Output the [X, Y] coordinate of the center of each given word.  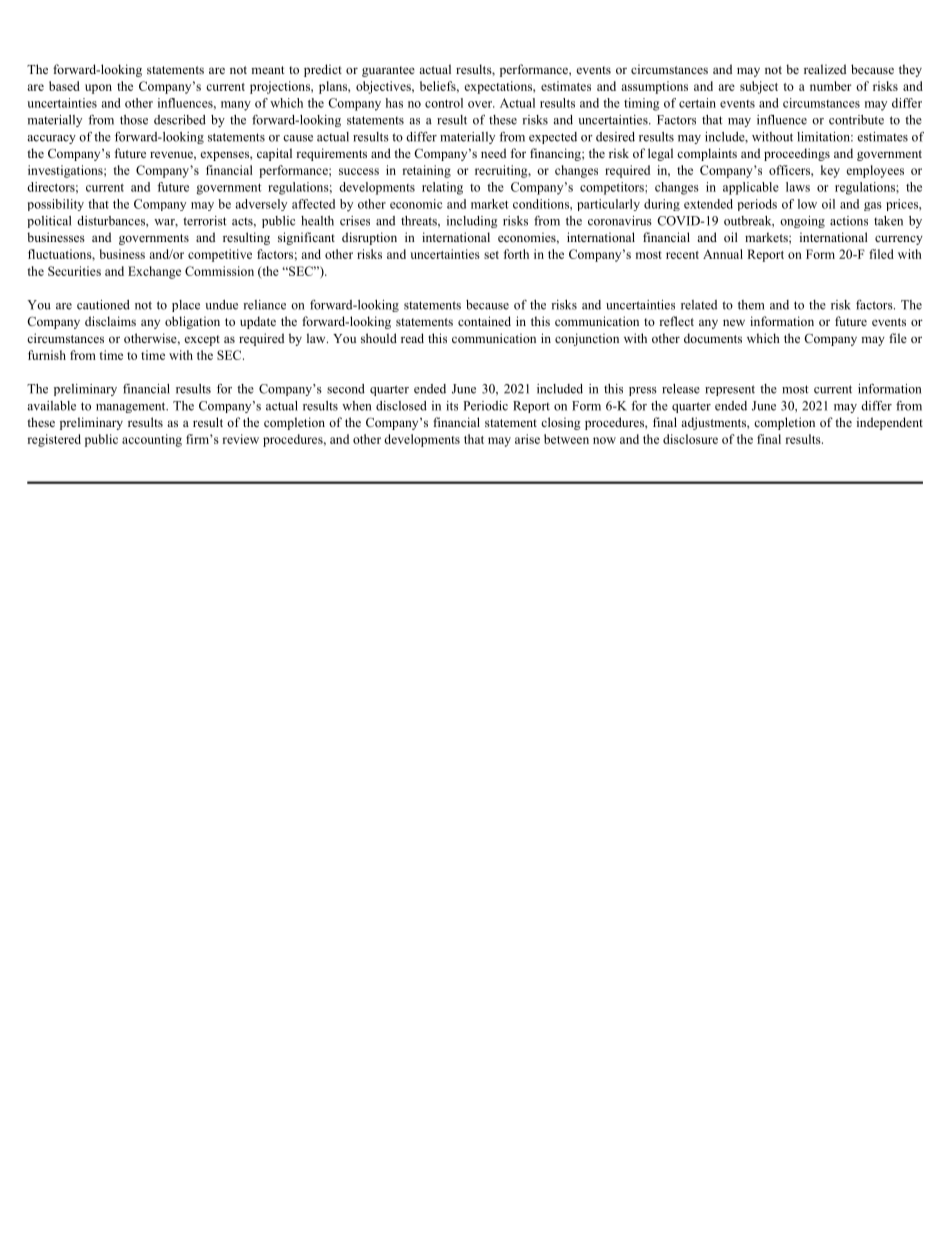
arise [527, 439]
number [831, 86]
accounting [152, 440]
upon [98, 89]
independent [890, 423]
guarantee [388, 71]
